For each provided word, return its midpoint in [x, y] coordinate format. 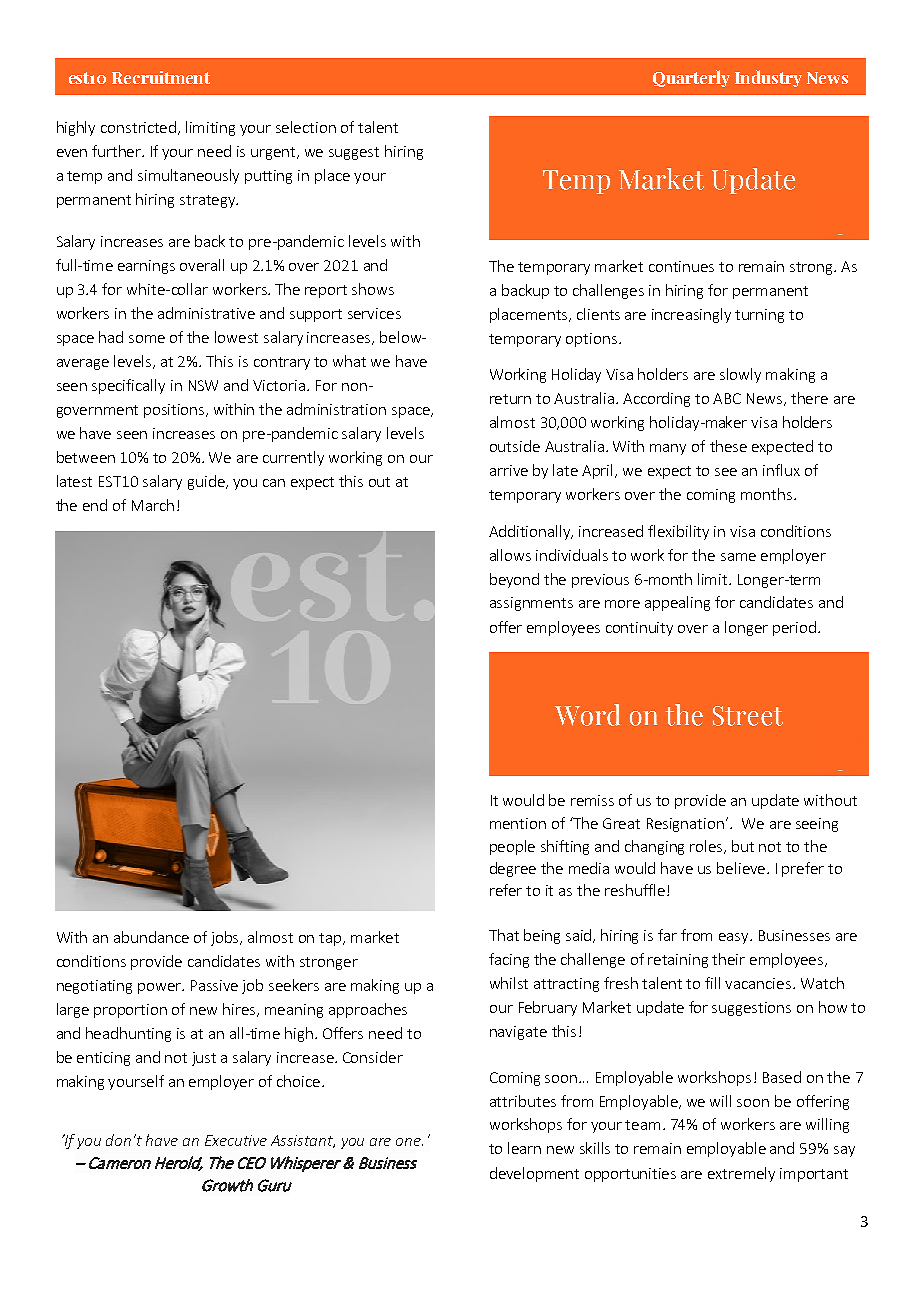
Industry [768, 78]
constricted [140, 128]
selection [306, 127]
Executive [236, 1140]
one [409, 1142]
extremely [741, 1174]
